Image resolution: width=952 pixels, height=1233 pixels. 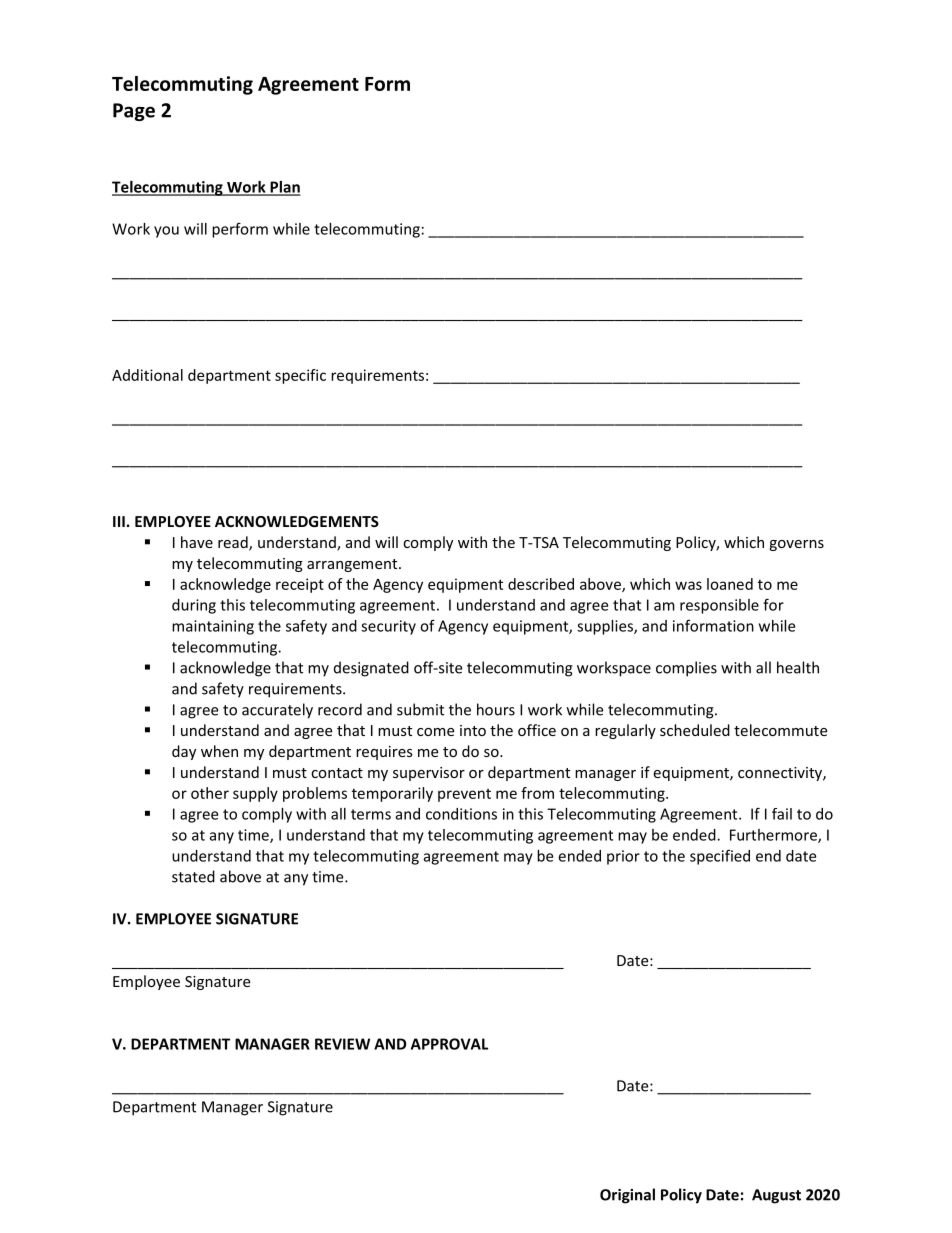 What do you see at coordinates (473, 730) in the screenshot?
I see `into` at bounding box center [473, 730].
